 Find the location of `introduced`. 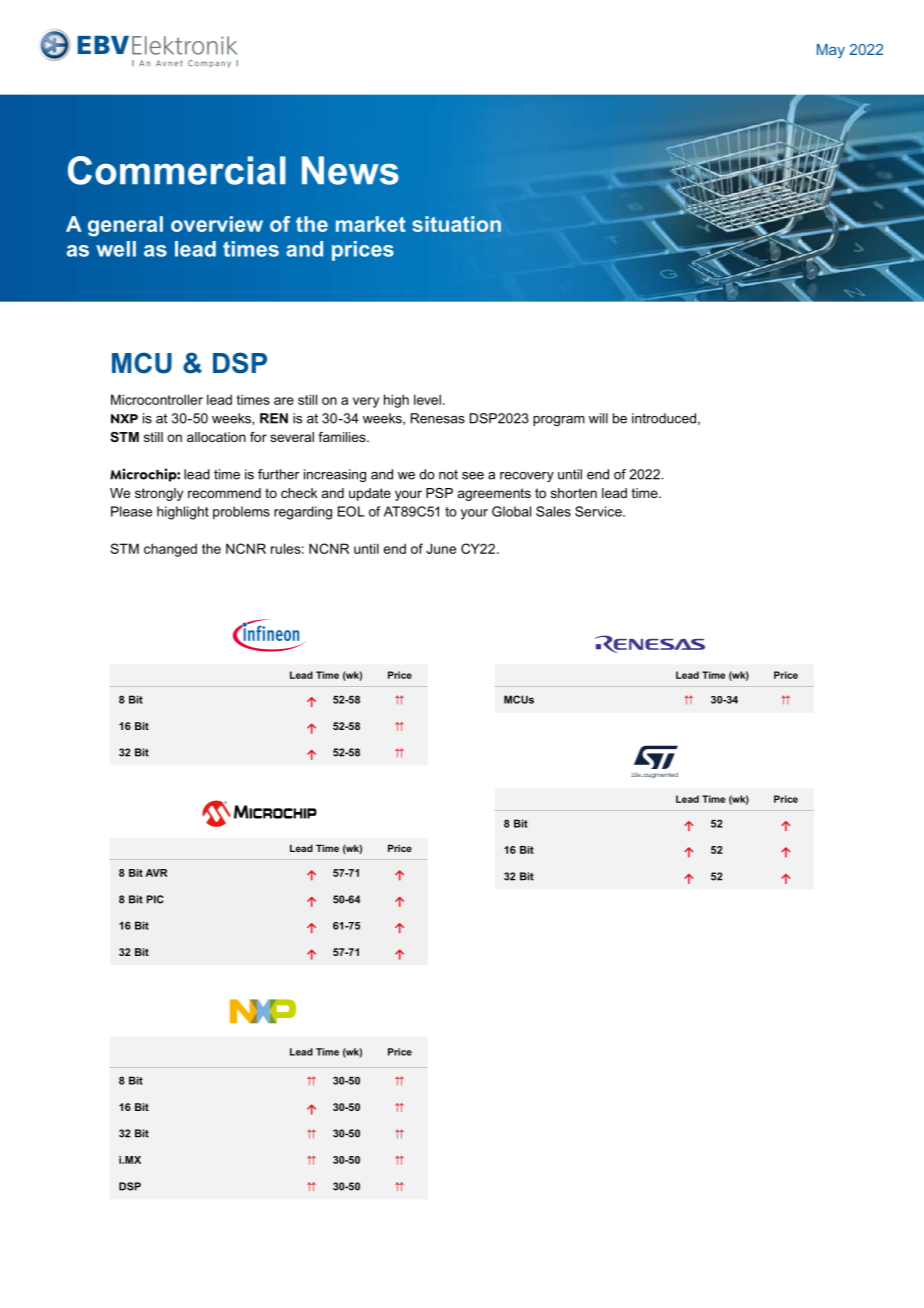

introduced is located at coordinates (664, 418).
